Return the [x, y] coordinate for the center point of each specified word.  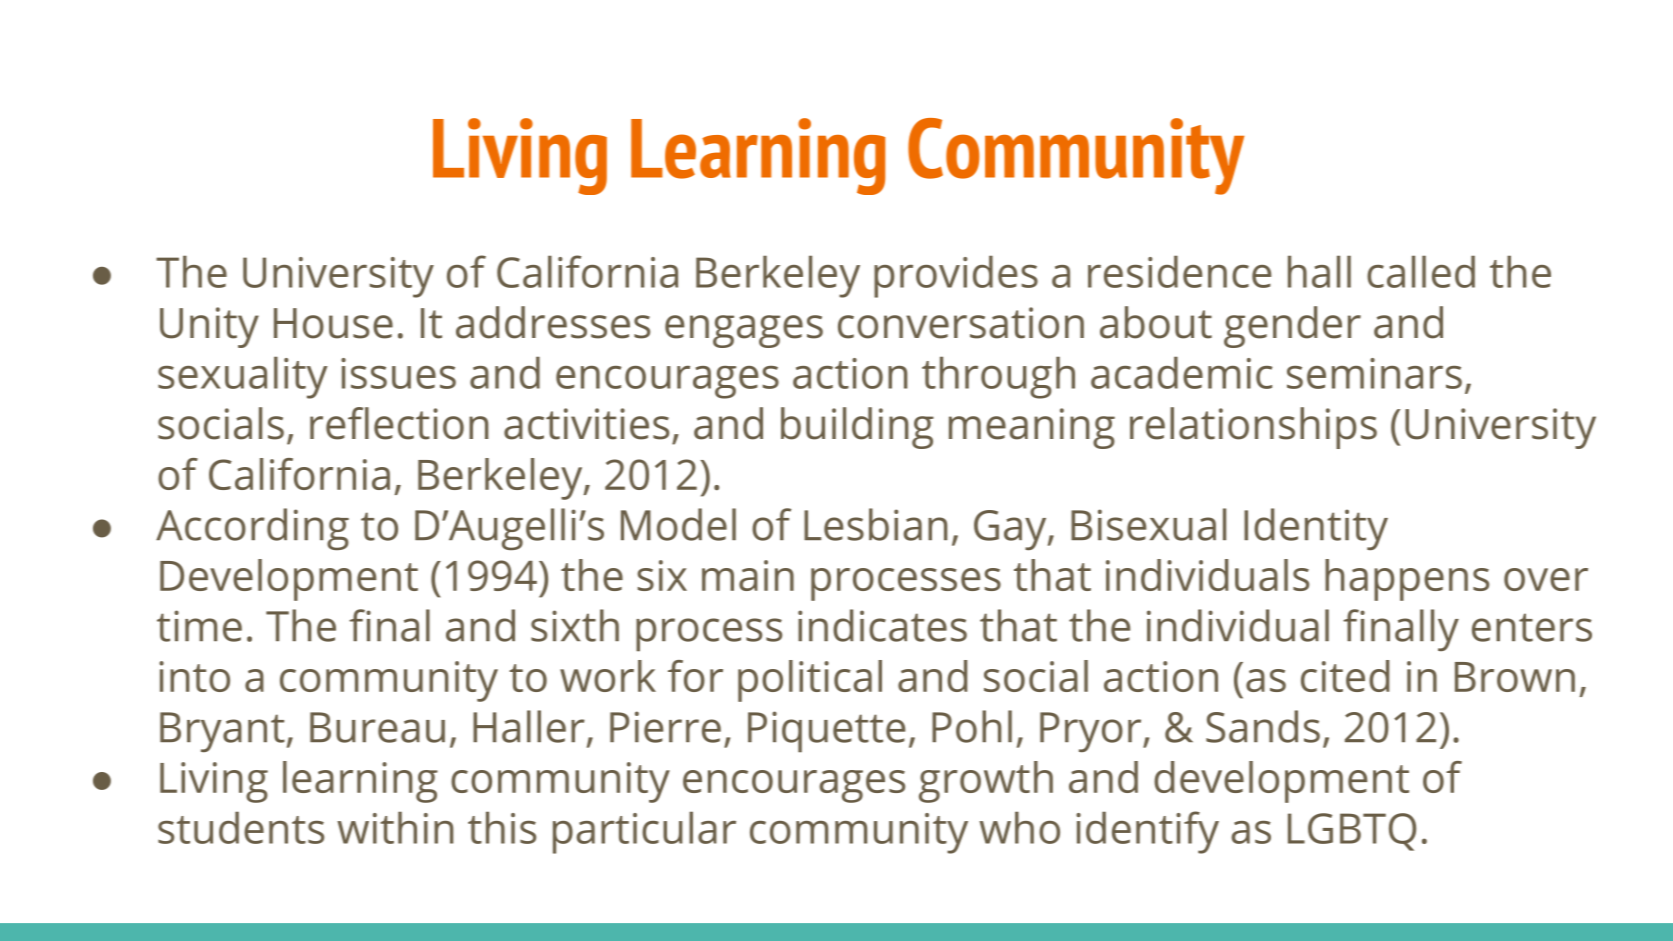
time [199, 626]
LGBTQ [1352, 832]
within [395, 828]
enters [1532, 627]
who [1019, 828]
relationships [1253, 428]
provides [956, 277]
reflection [399, 423]
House [333, 323]
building [857, 428]
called [1421, 272]
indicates [882, 625]
